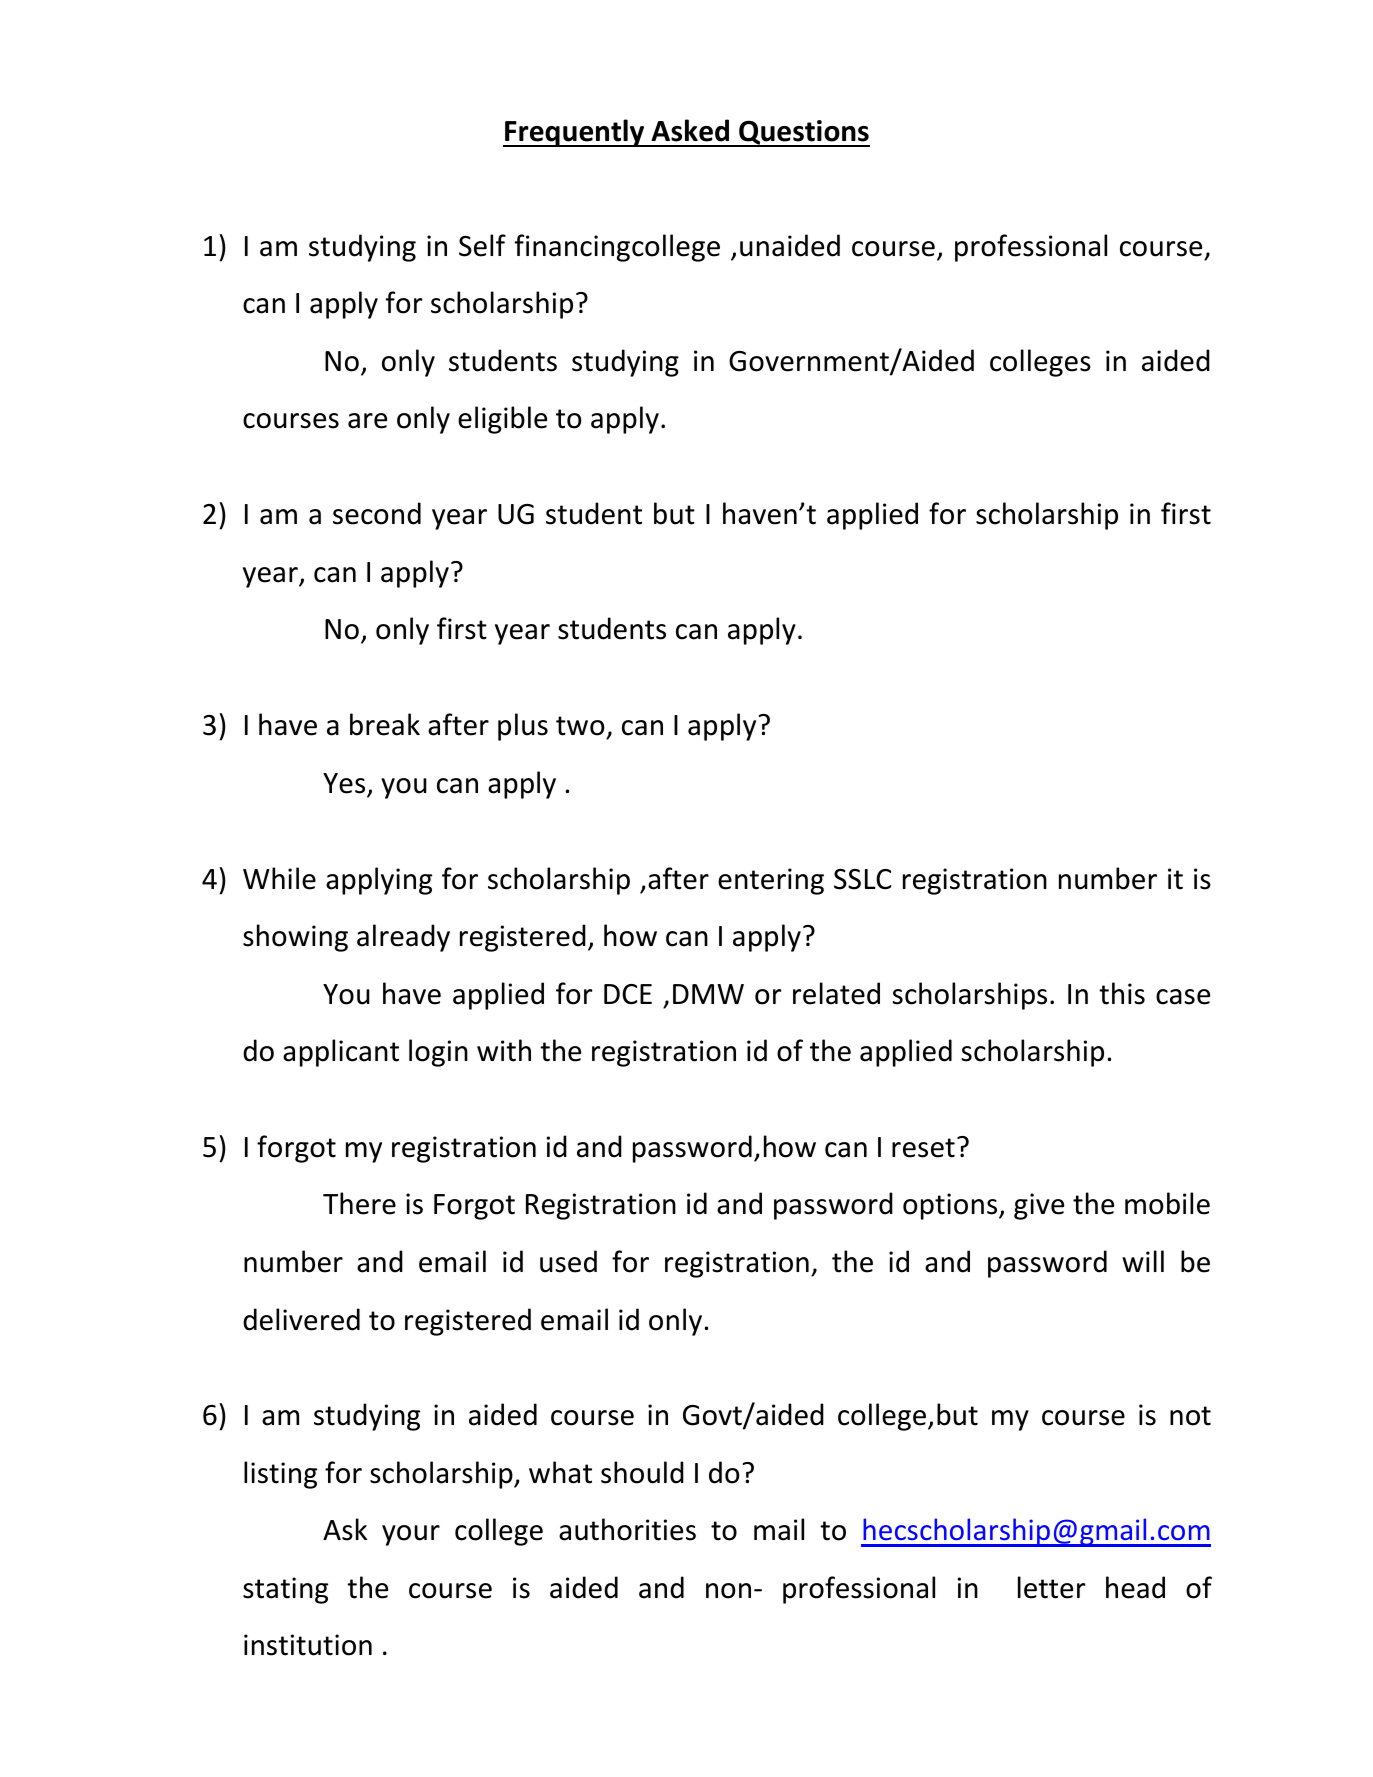 Image resolution: width=1373 pixels, height=1777 pixels. I want to click on Asked, so click(690, 130).
